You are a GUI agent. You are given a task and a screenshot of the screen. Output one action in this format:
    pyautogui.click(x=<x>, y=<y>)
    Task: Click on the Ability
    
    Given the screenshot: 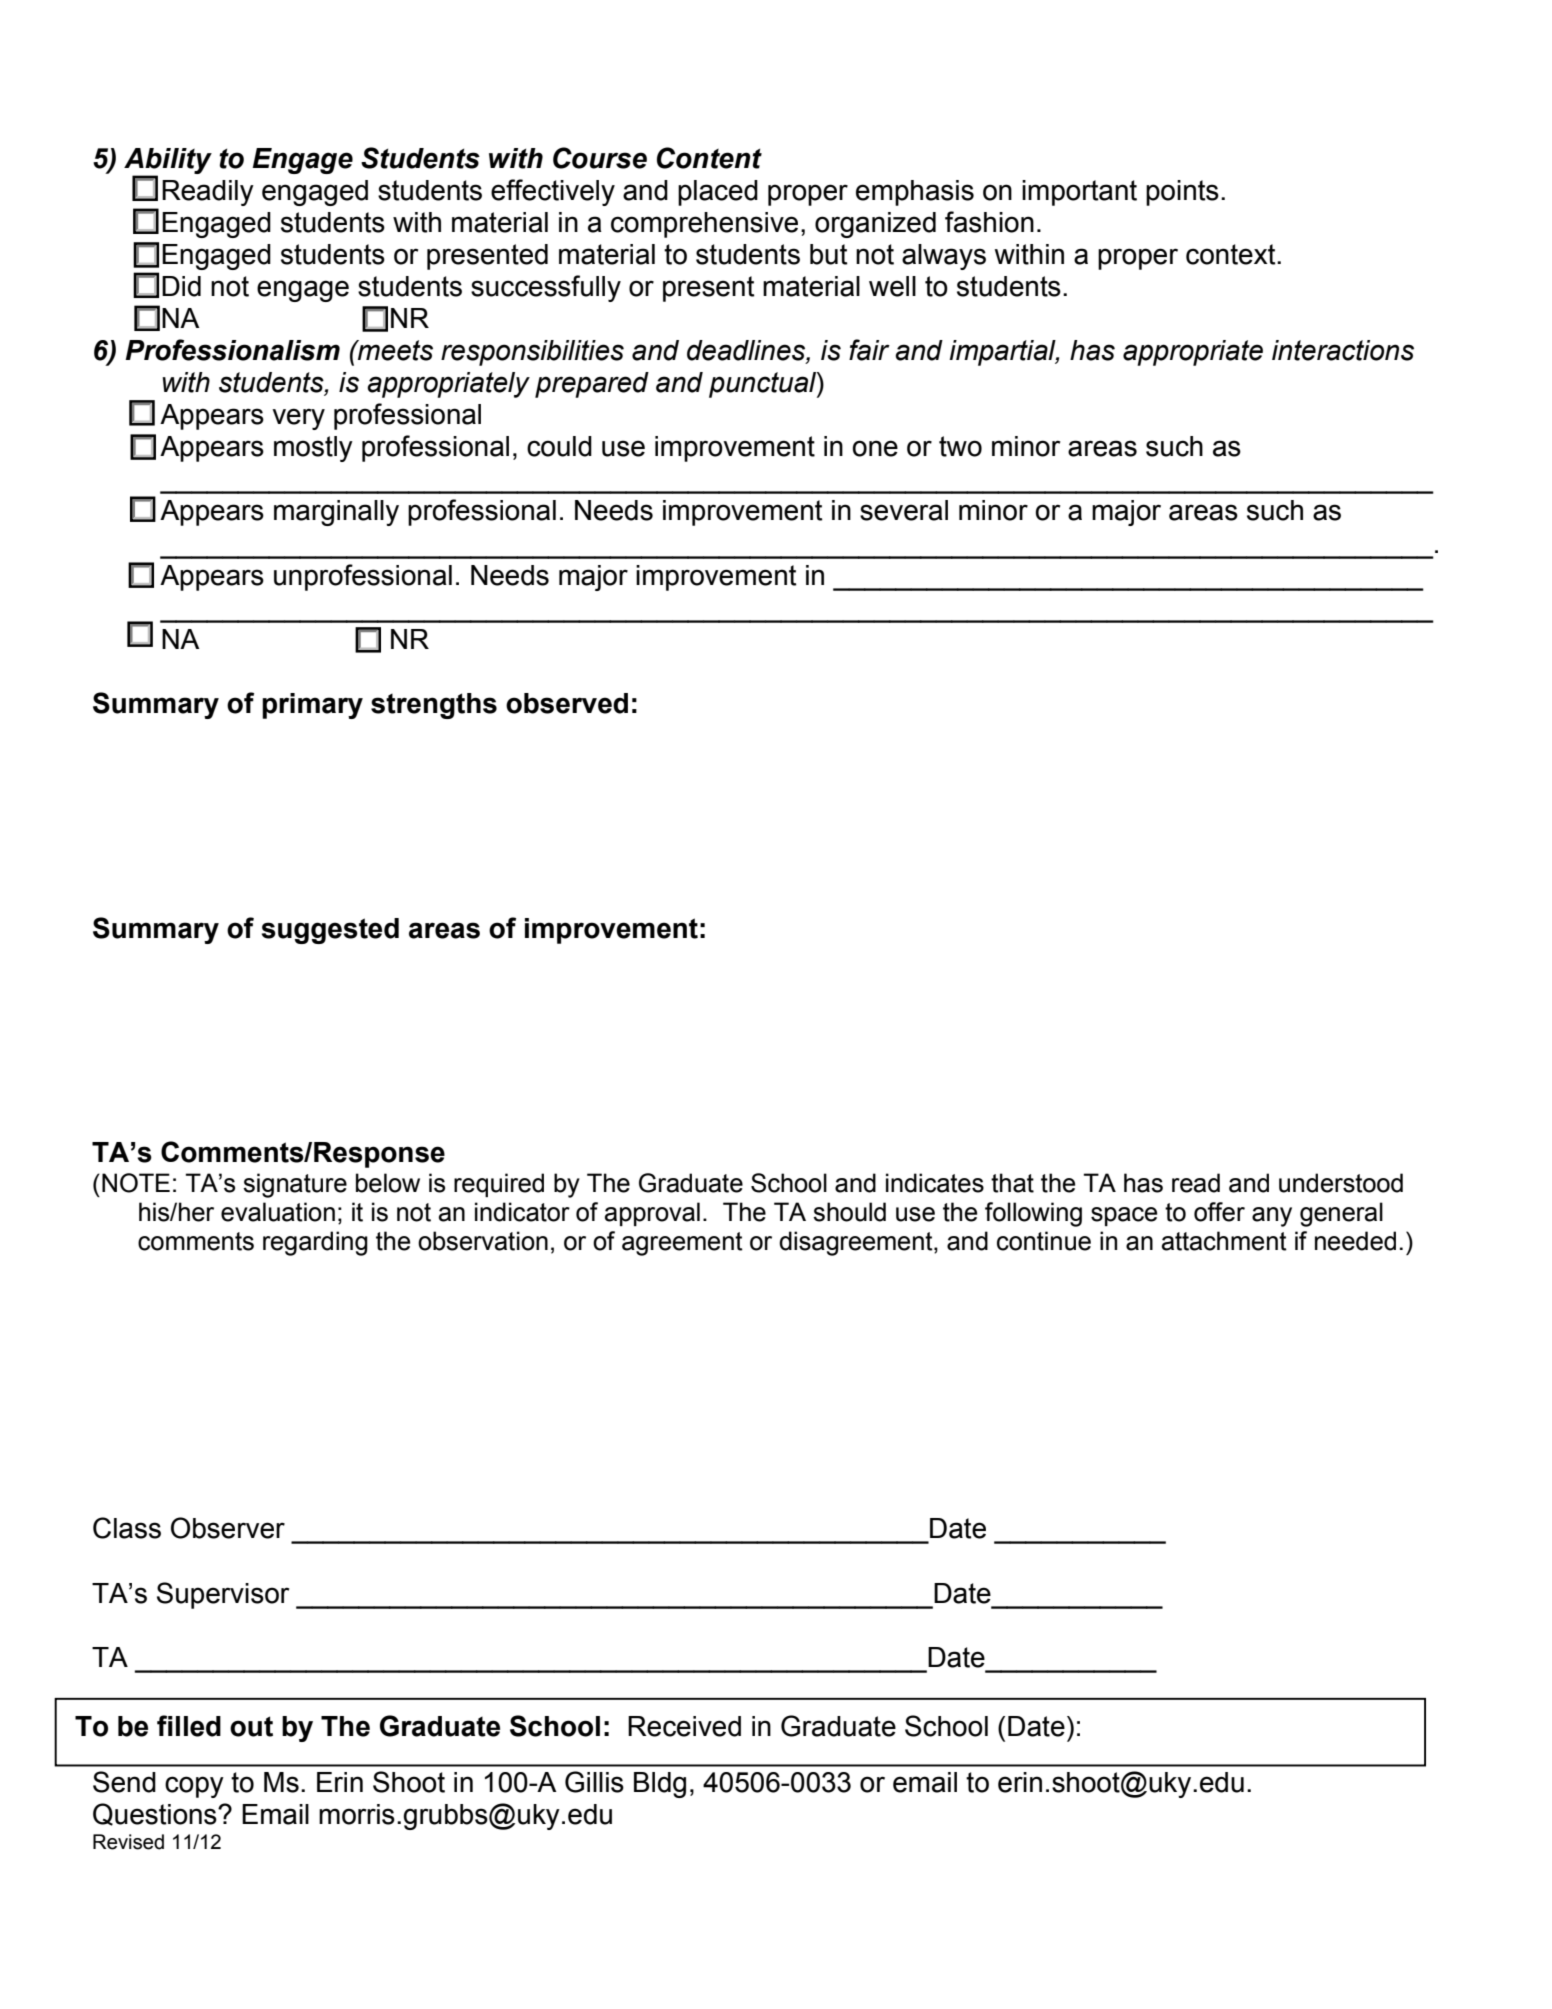 What is the action you would take?
    pyautogui.click(x=168, y=162)
